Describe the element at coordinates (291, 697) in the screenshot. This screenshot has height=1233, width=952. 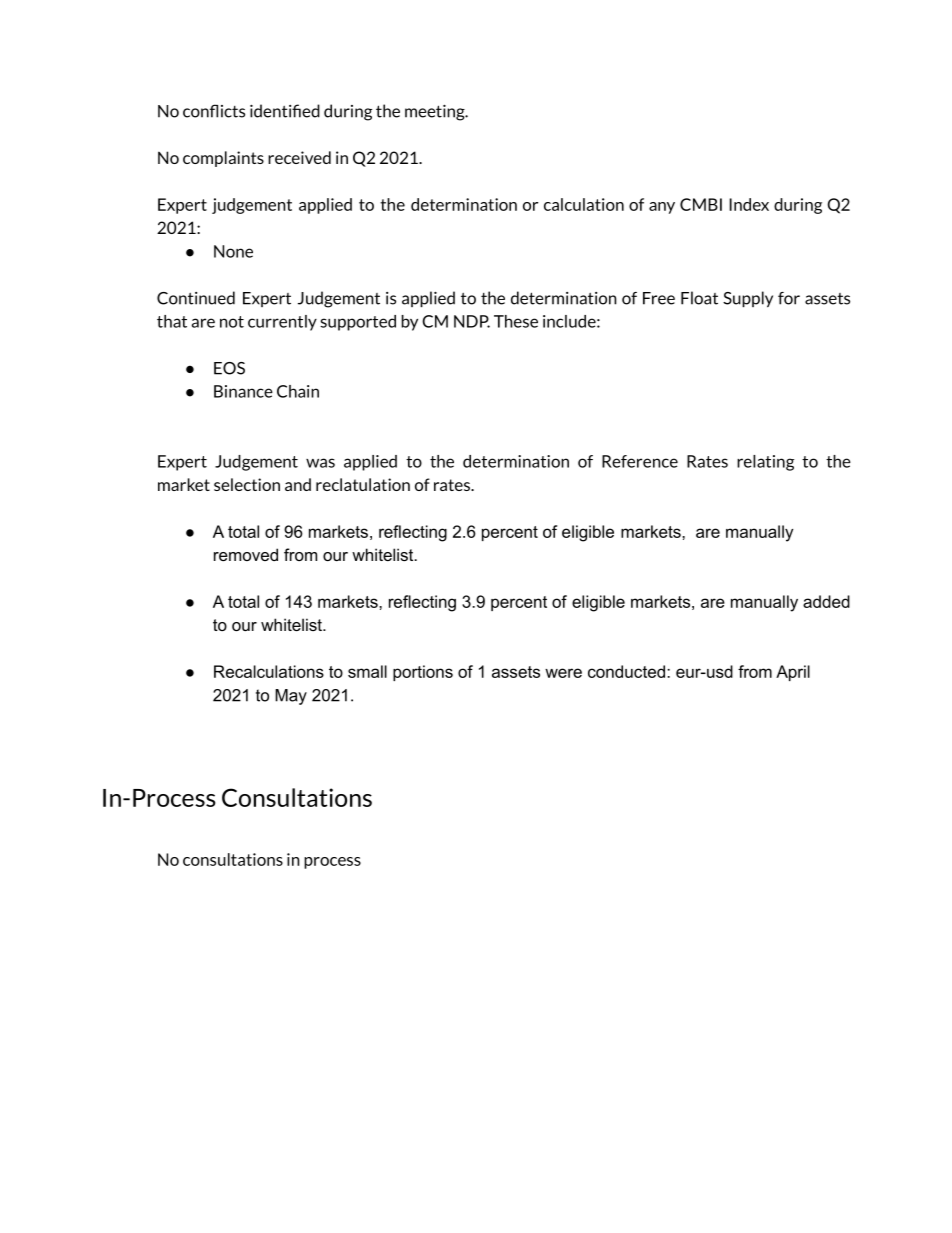
I see `May` at that location.
